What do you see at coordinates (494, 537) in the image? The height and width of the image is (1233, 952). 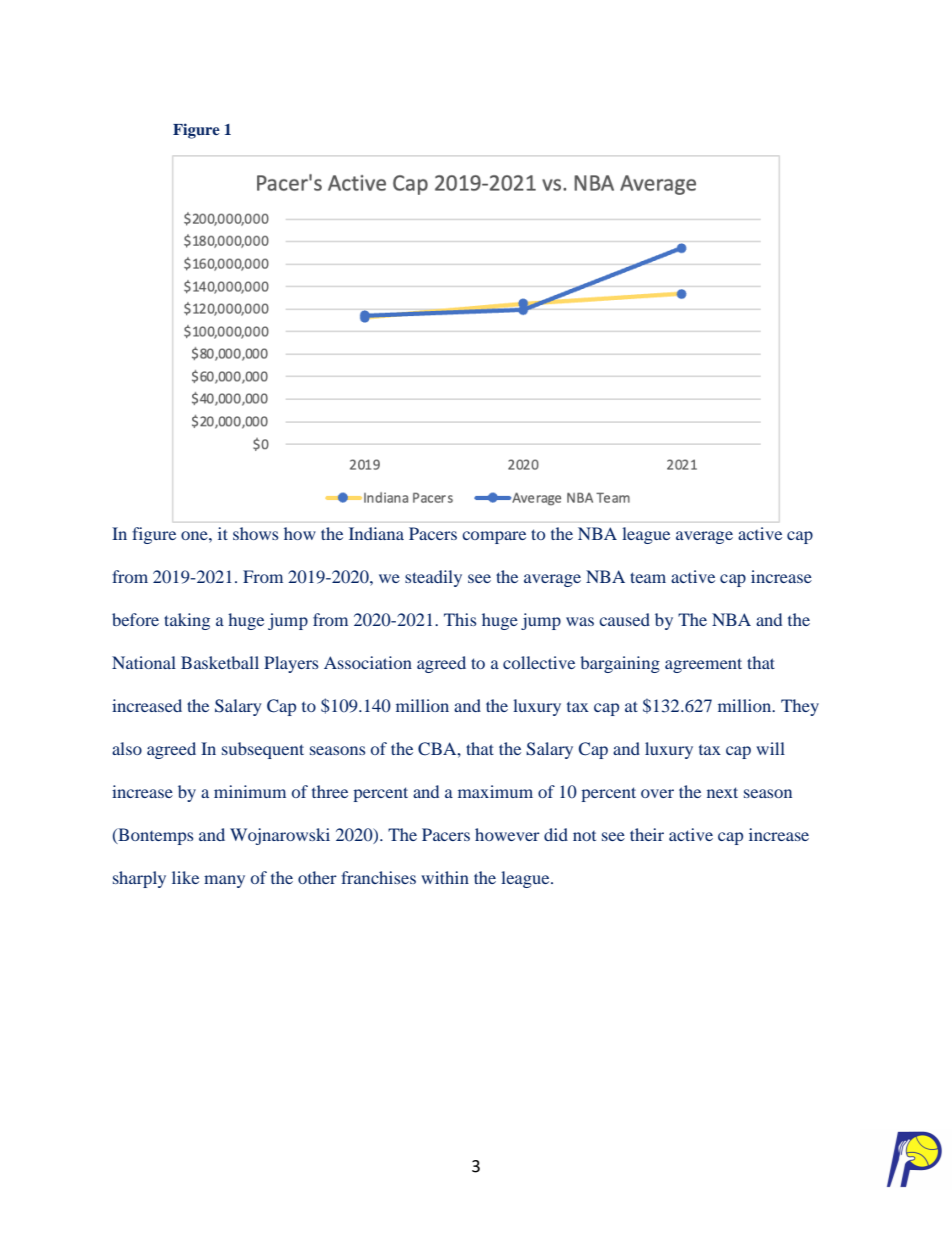 I see `compare` at bounding box center [494, 537].
